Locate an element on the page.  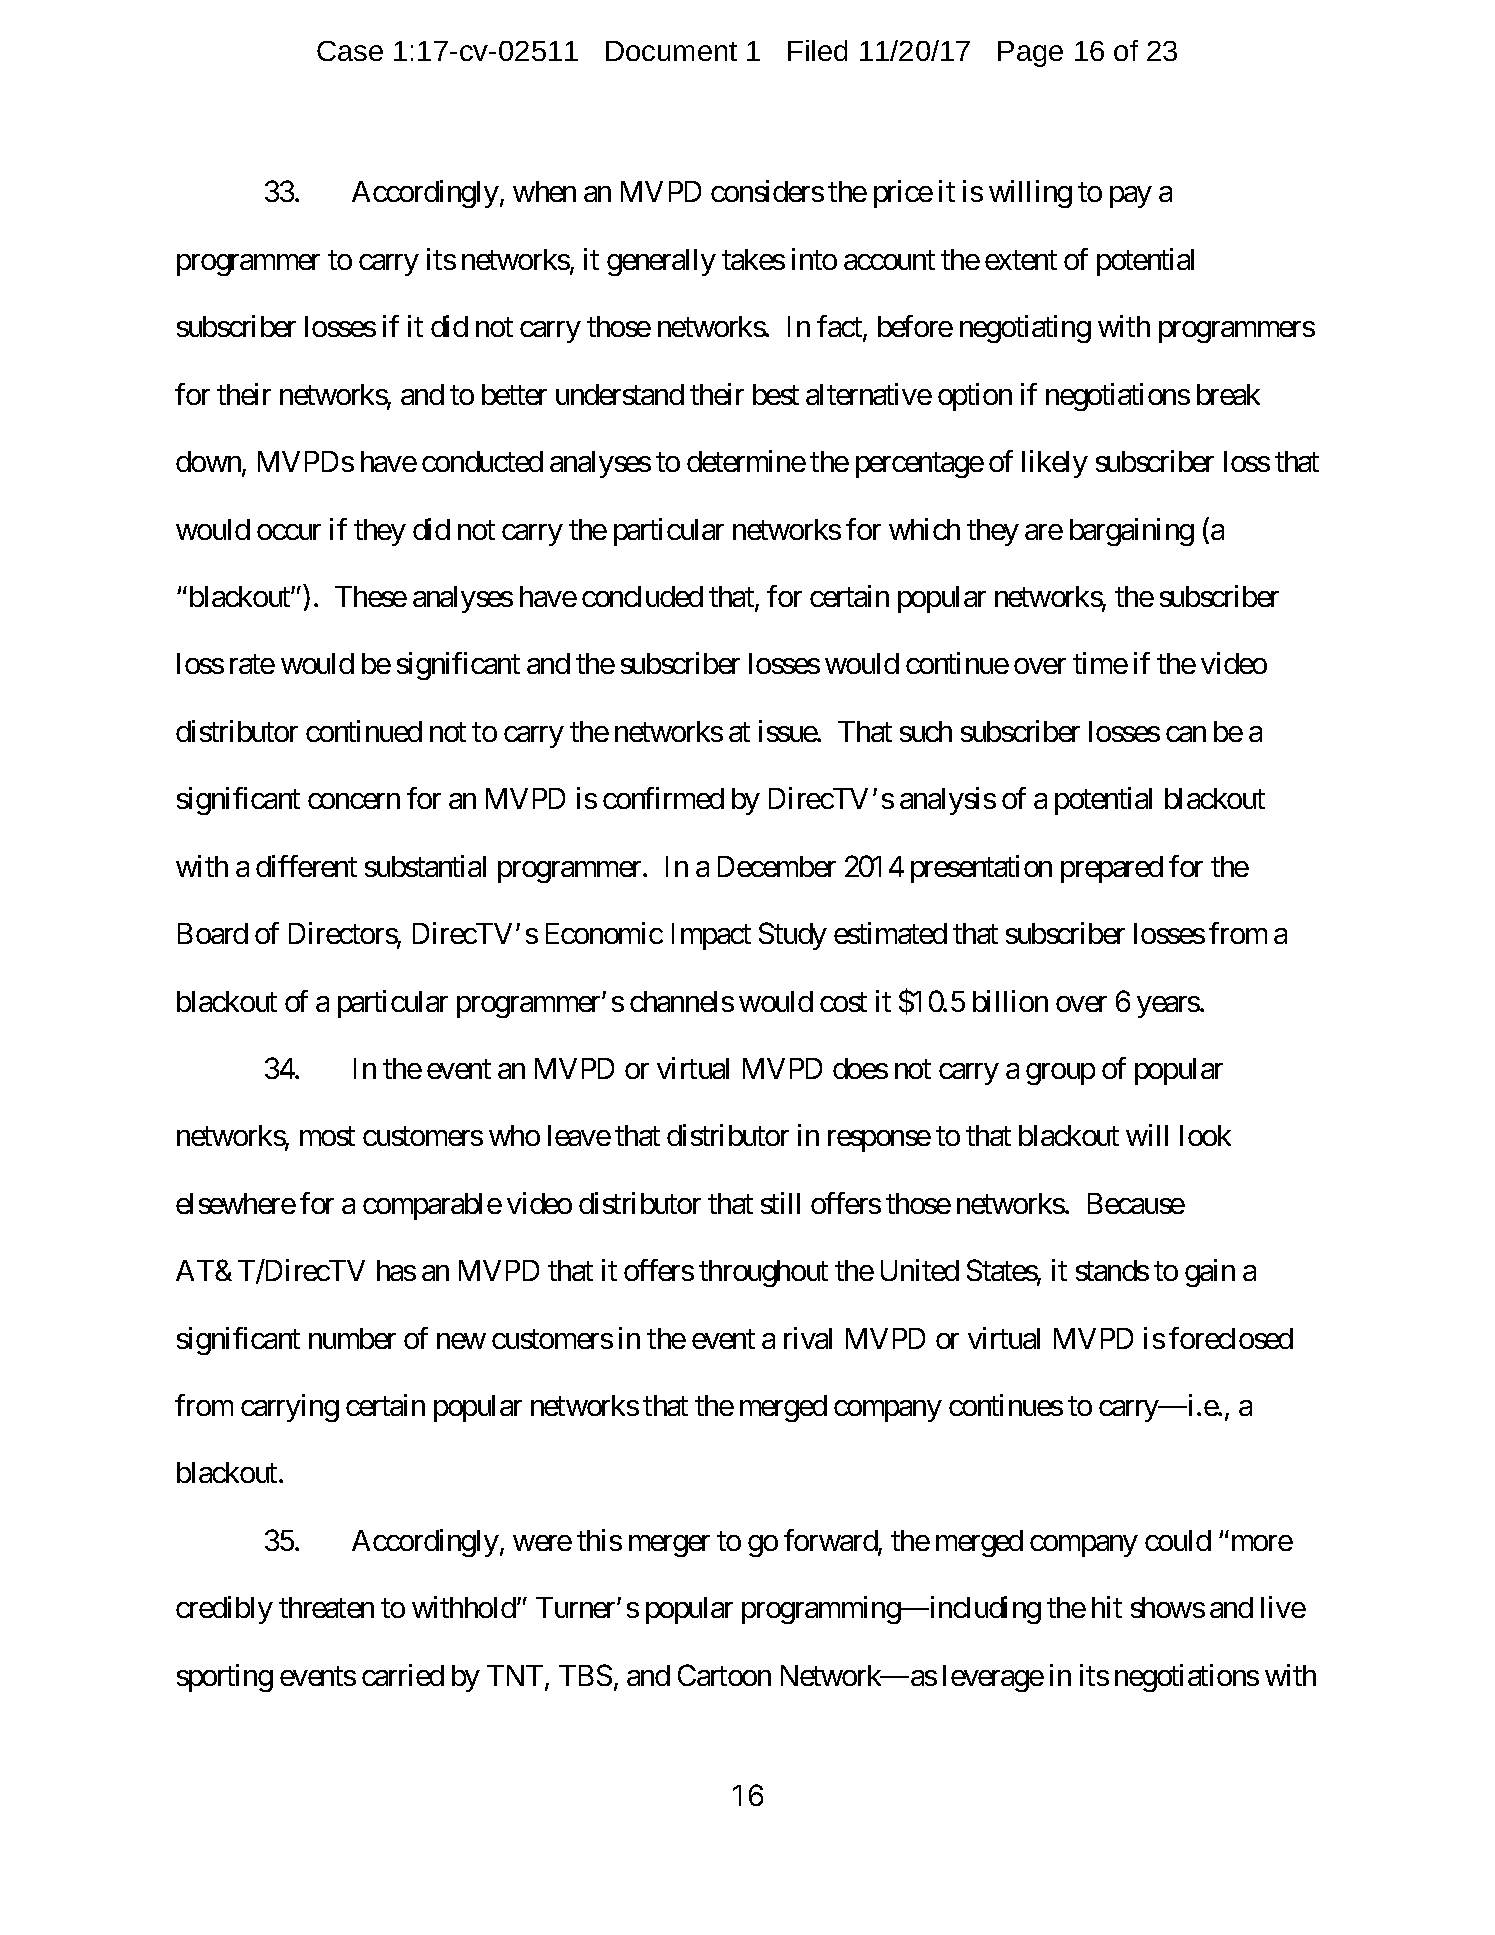
December is located at coordinates (777, 866).
